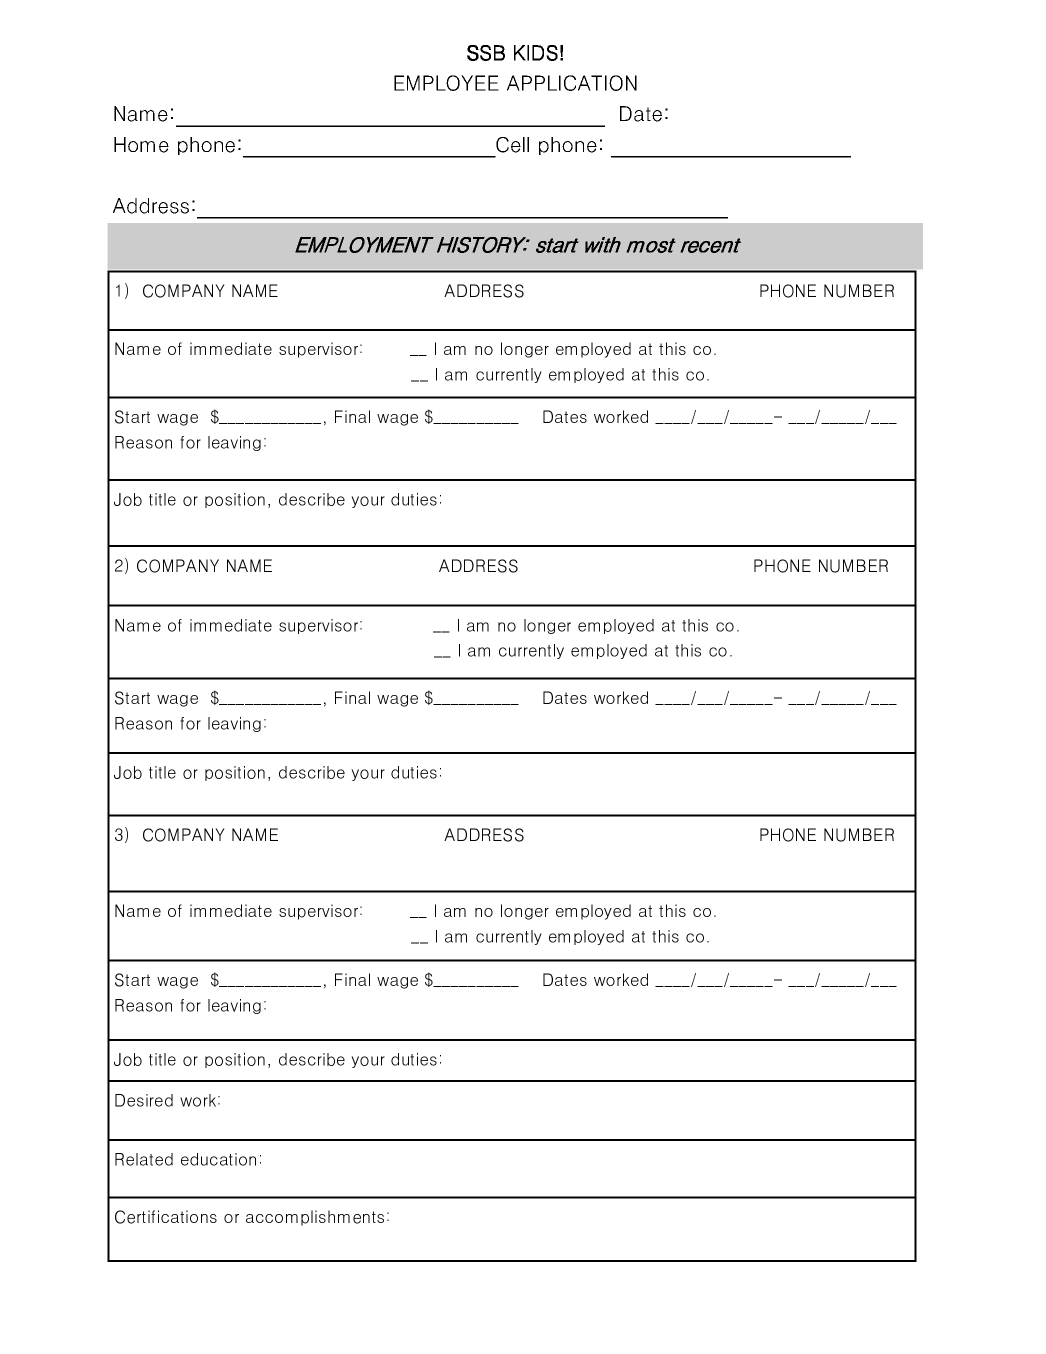 This page has width=1046, height=1354. I want to click on education, so click(218, 1159).
